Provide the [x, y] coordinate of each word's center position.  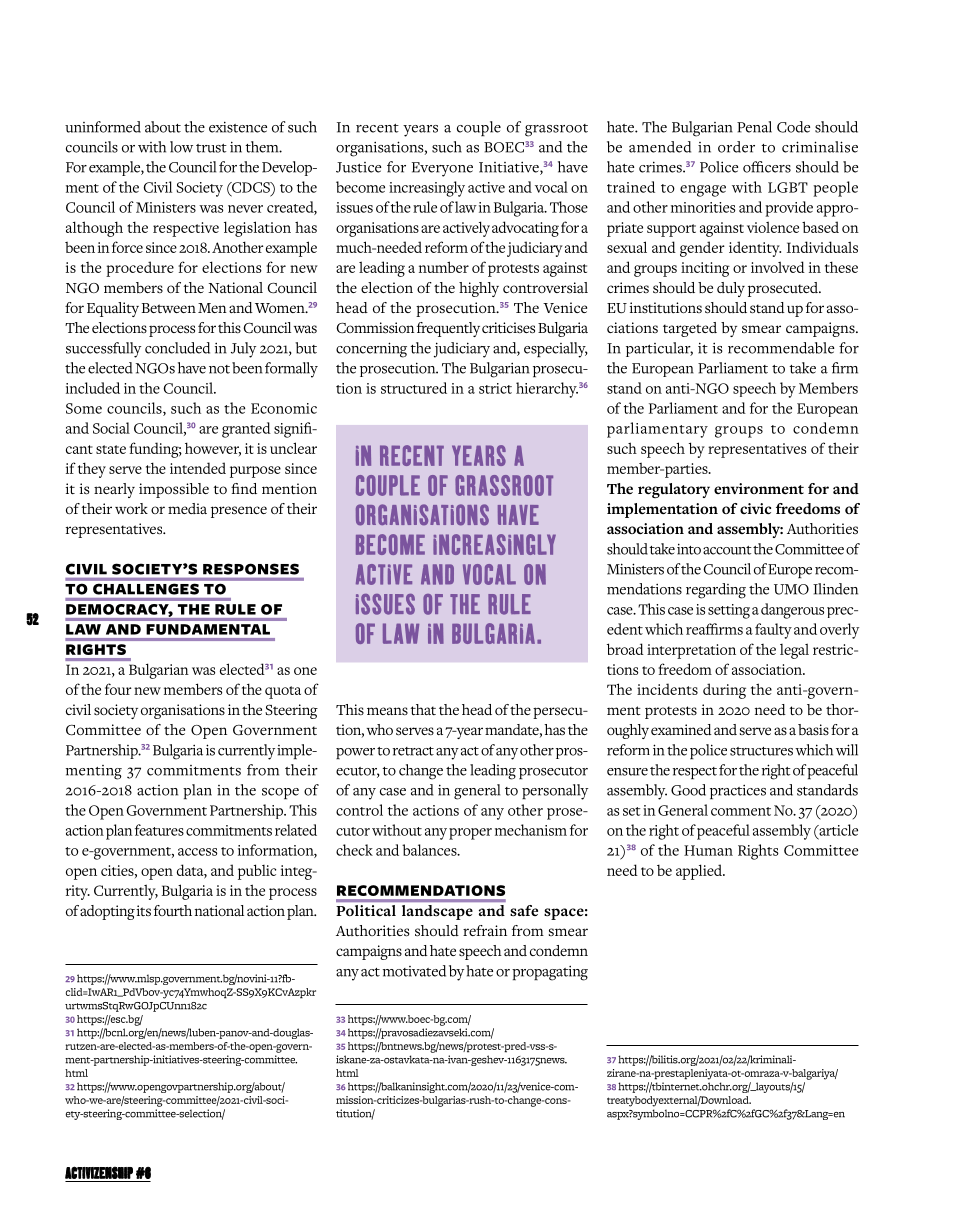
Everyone [442, 169]
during [724, 691]
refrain [485, 930]
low [181, 147]
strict [495, 388]
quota [283, 692]
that [423, 709]
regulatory [674, 490]
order [736, 147]
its [144, 910]
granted [246, 430]
